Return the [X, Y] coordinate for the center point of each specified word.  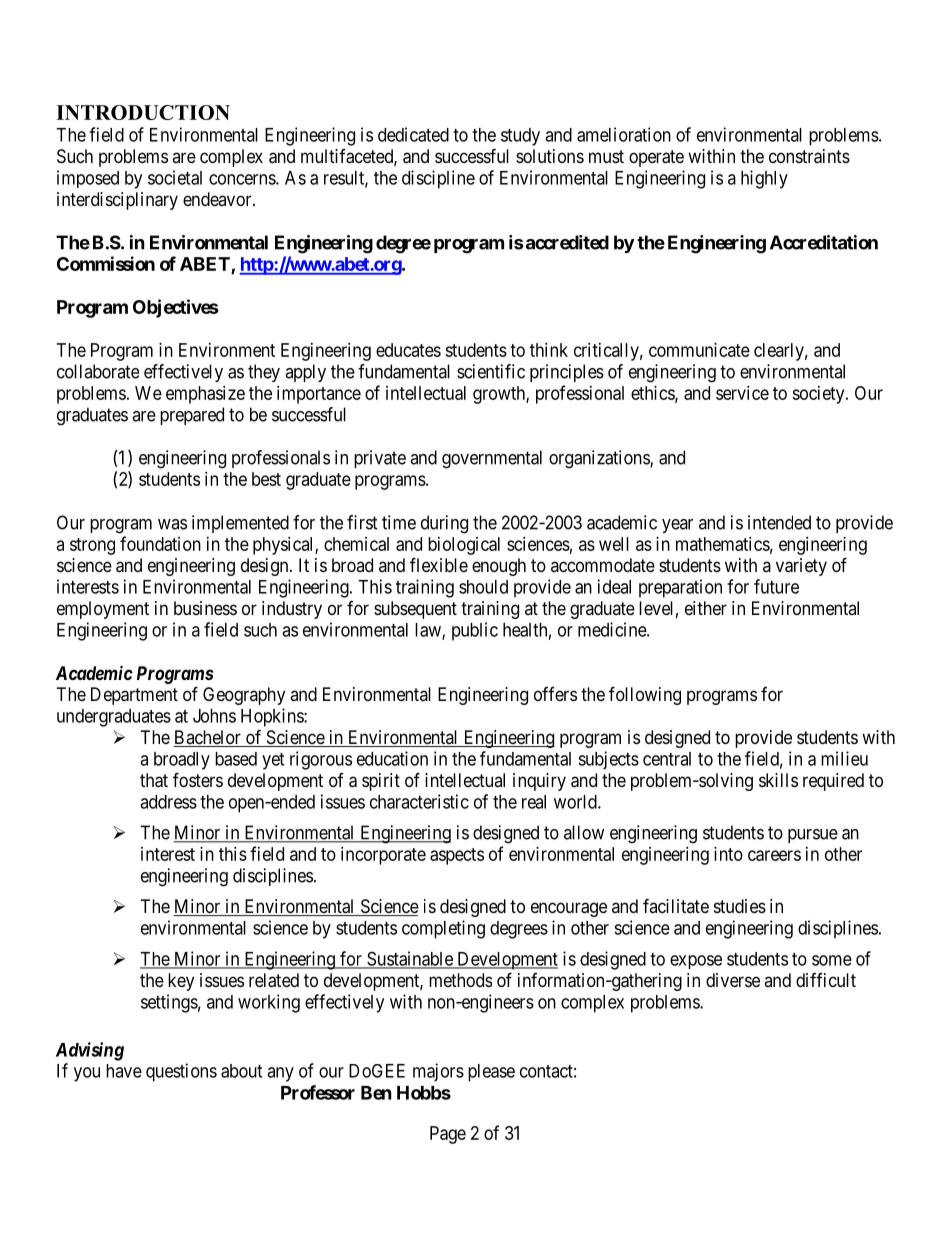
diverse [733, 980]
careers [774, 855]
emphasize [205, 395]
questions [181, 1072]
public [475, 631]
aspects [457, 856]
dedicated [413, 134]
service [742, 393]
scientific [491, 371]
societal [175, 177]
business [205, 608]
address [168, 802]
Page [448, 1135]
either [706, 608]
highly [764, 179]
